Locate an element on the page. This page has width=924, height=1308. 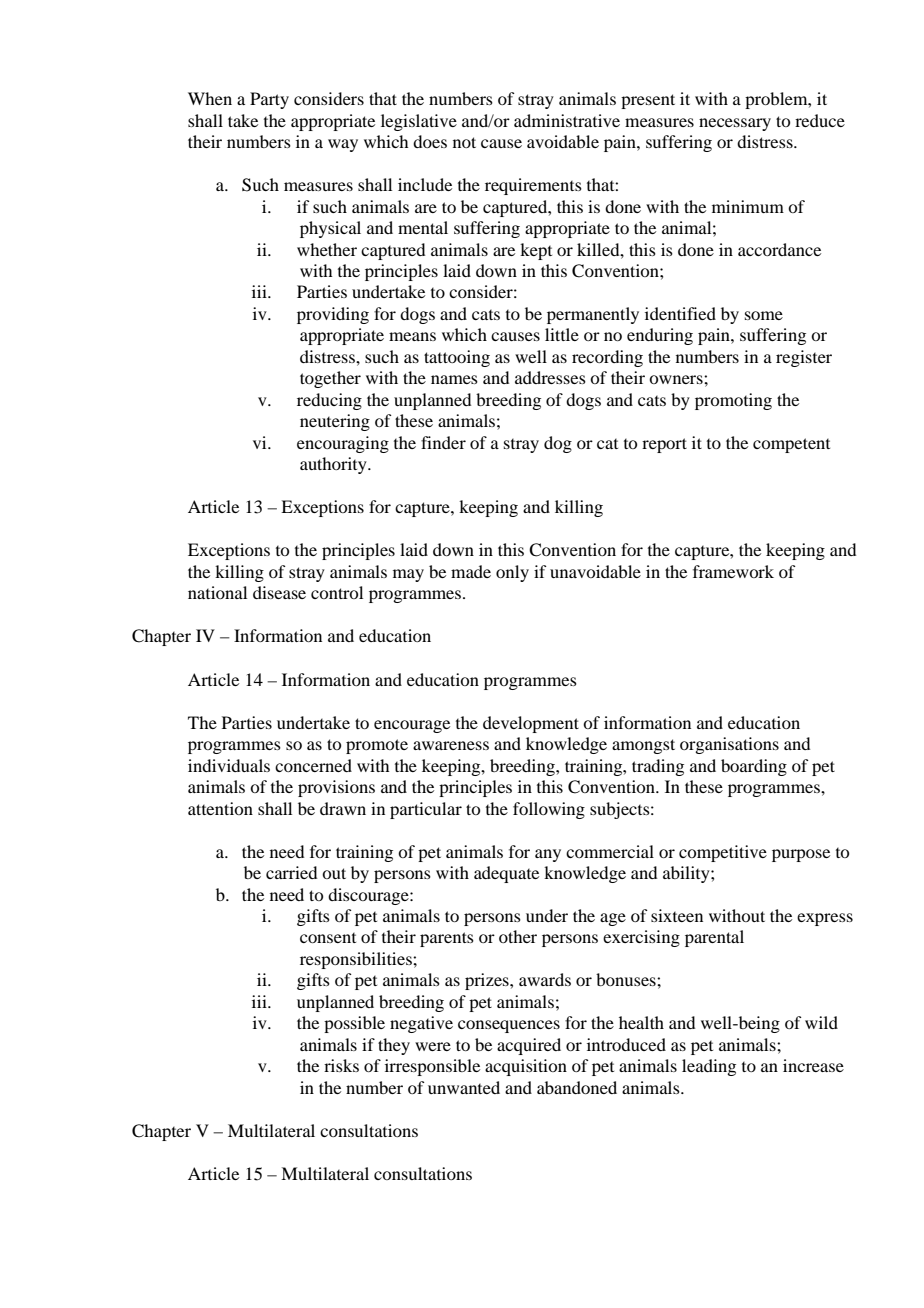
acquisition is located at coordinates (526, 1067).
